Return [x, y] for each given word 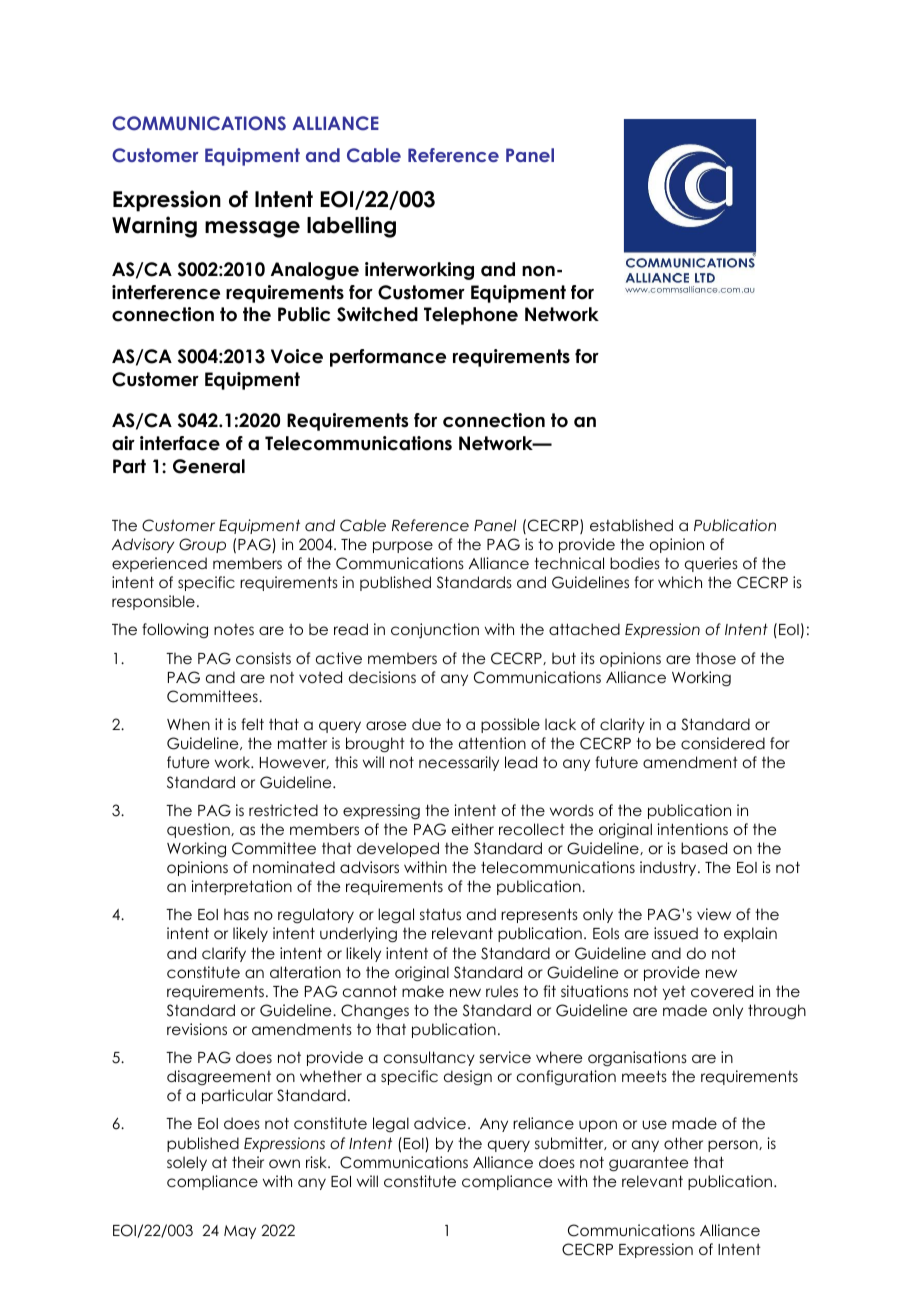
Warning [154, 227]
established [631, 525]
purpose [403, 547]
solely [187, 1163]
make [423, 991]
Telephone [471, 316]
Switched [377, 314]
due [426, 724]
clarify [224, 954]
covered [722, 991]
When [188, 724]
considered [723, 743]
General [209, 466]
